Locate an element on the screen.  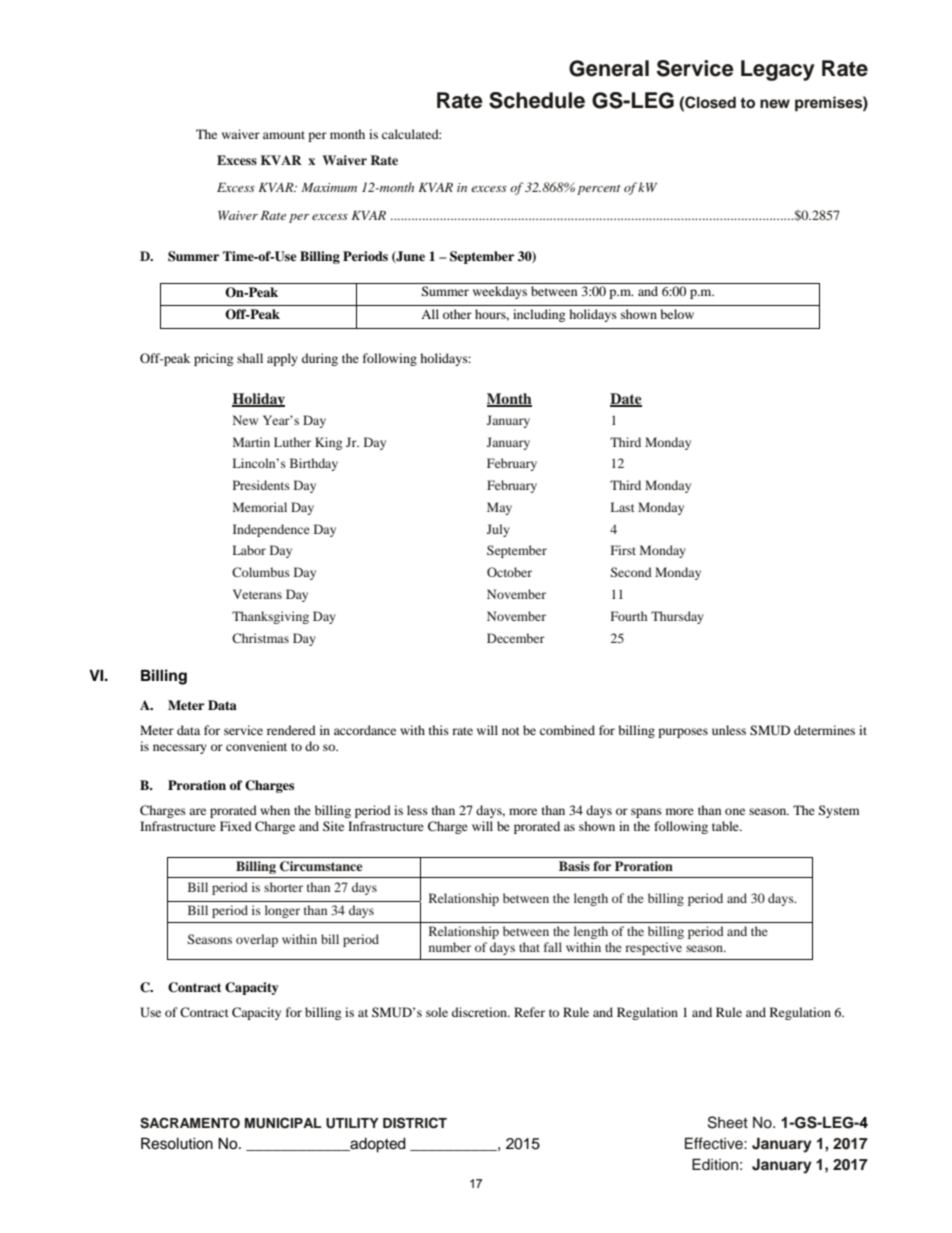
Sheet is located at coordinates (728, 1122).
